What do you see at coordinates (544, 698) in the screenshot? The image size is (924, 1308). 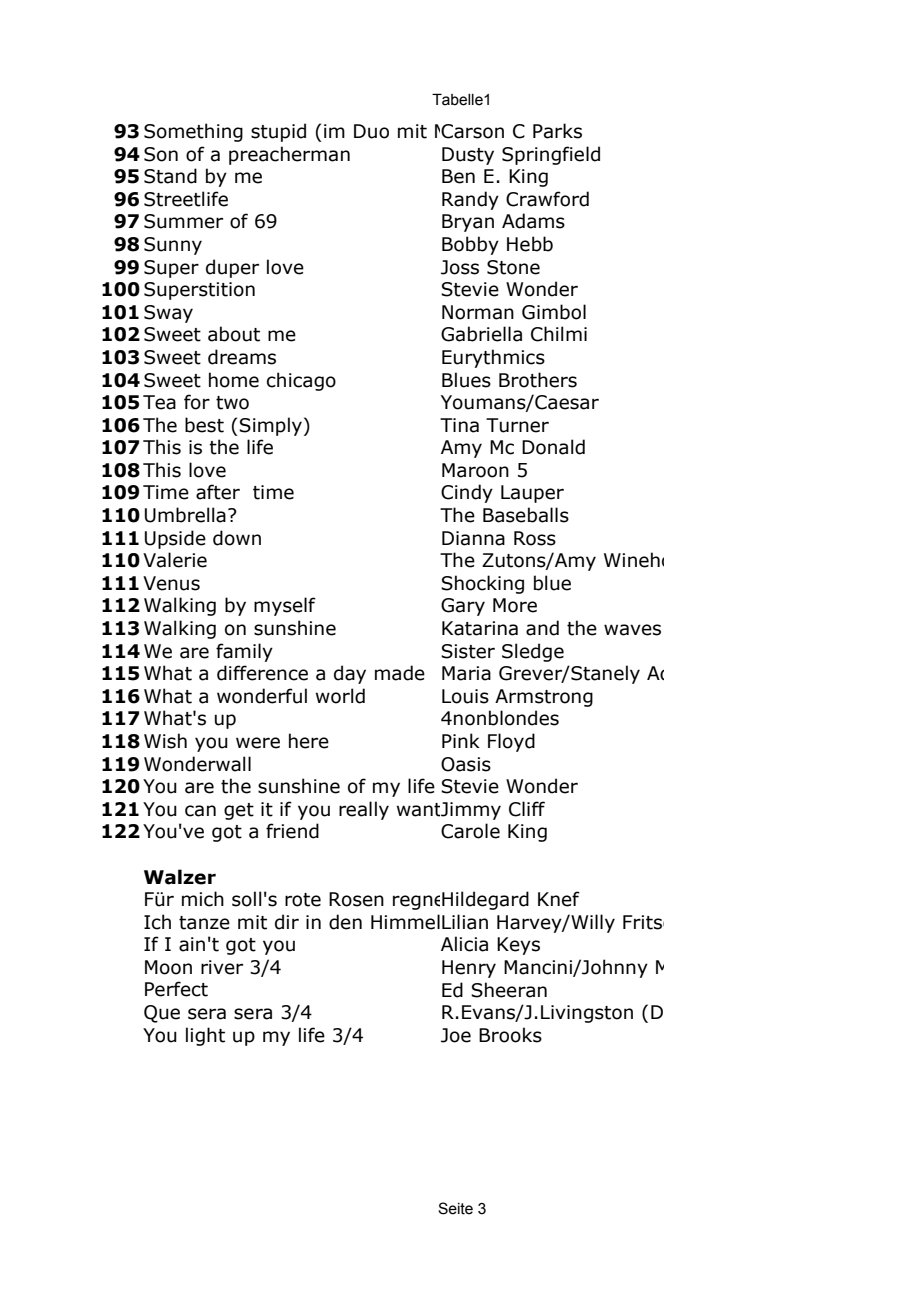 I see `Armstrong` at bounding box center [544, 698].
